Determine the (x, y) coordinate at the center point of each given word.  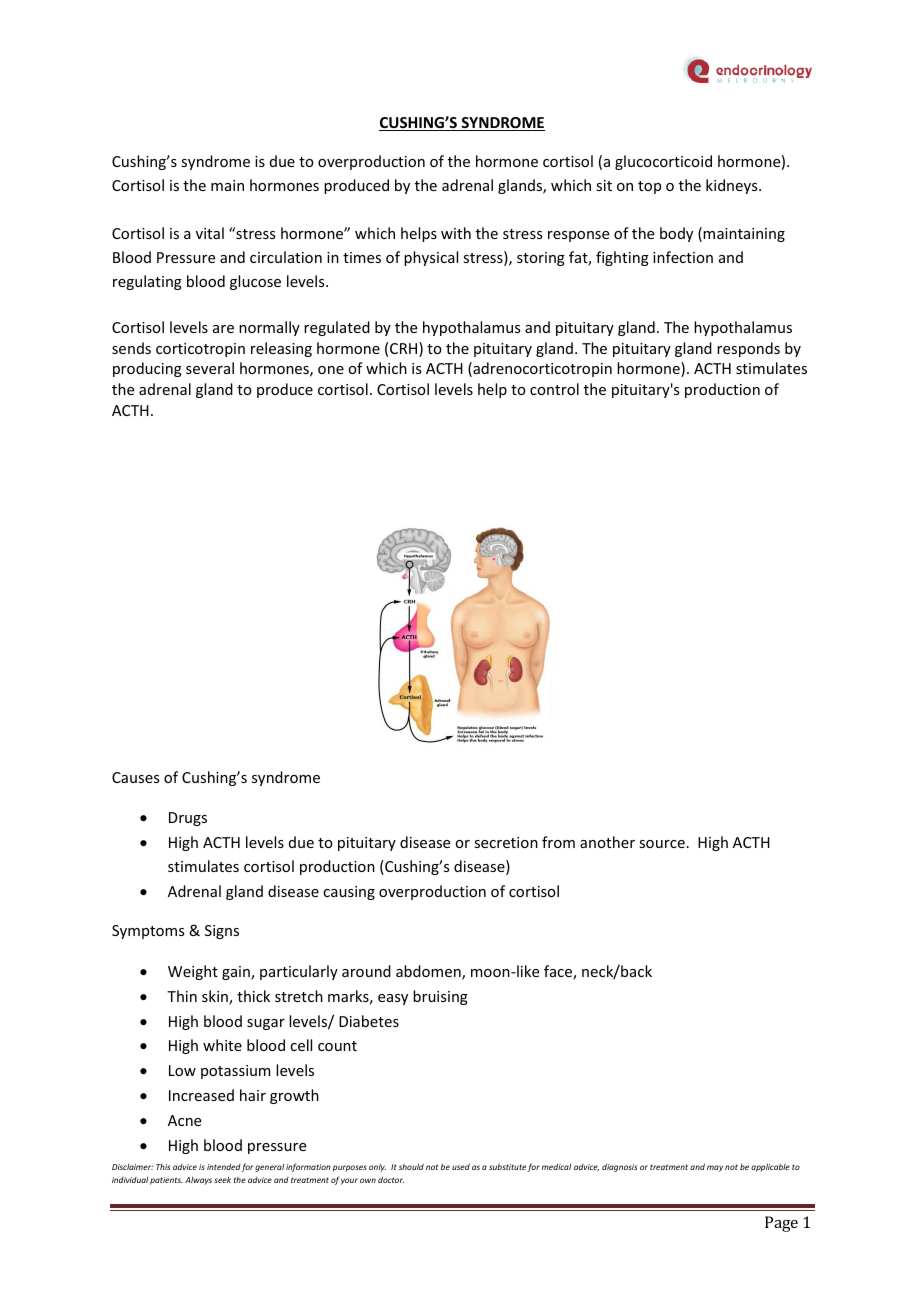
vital (210, 233)
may (715, 1168)
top (649, 187)
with (456, 233)
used (461, 1166)
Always (198, 1181)
